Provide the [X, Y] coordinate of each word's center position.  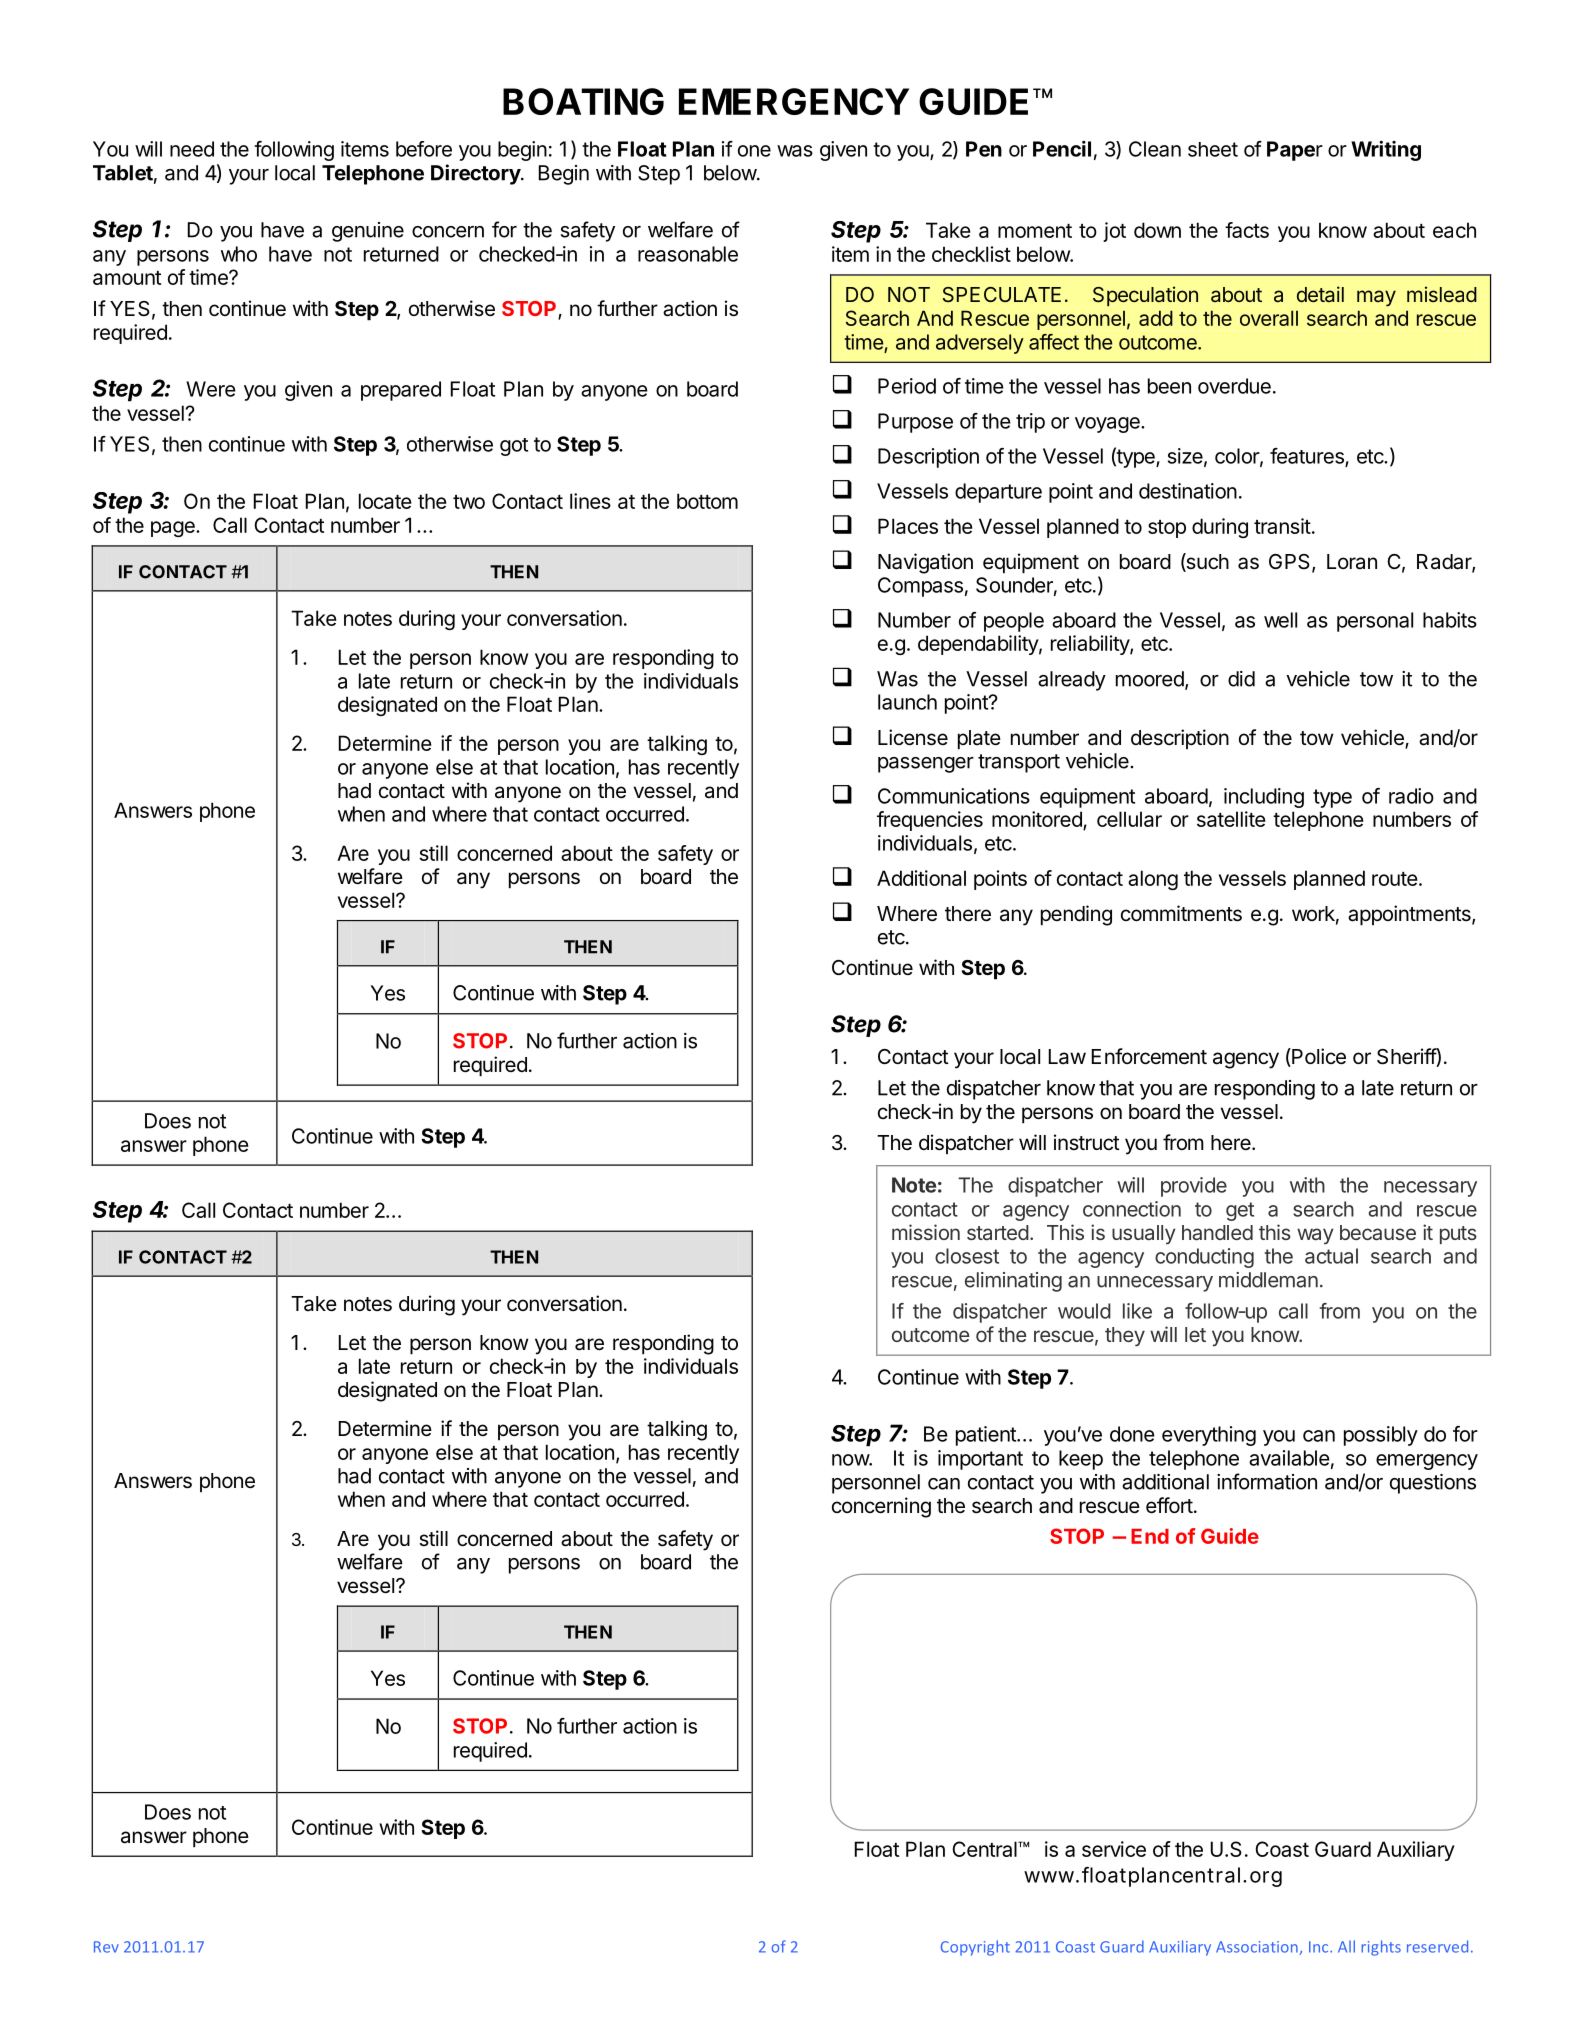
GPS [1289, 562]
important [980, 1460]
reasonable [688, 254]
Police [1318, 1057]
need [192, 149]
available [1289, 1458]
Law [1067, 1057]
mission [926, 1232]
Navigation [925, 563]
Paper [1295, 151]
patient [987, 1436]
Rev [106, 1947]
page [174, 529]
